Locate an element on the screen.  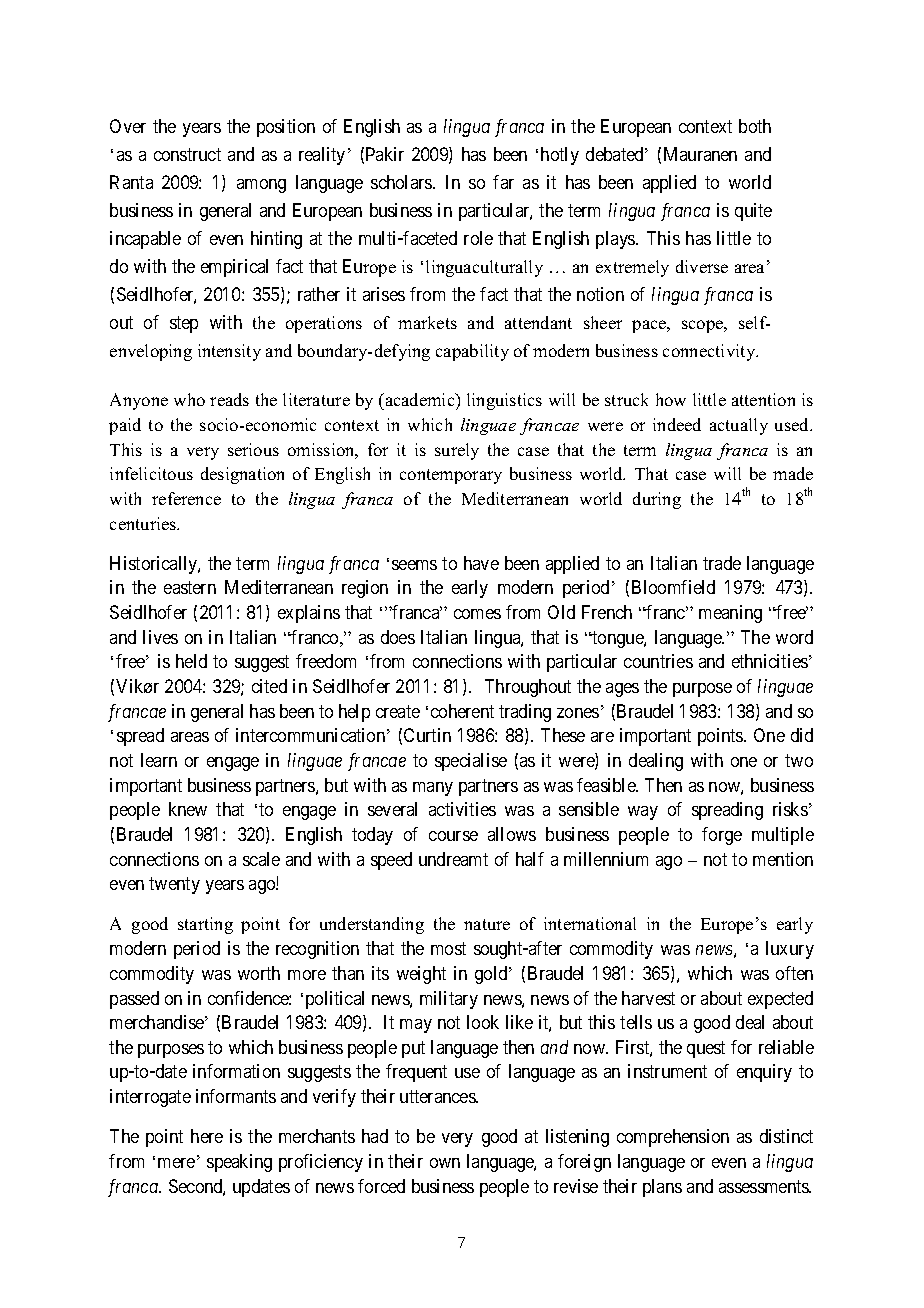
construct is located at coordinates (187, 154).
